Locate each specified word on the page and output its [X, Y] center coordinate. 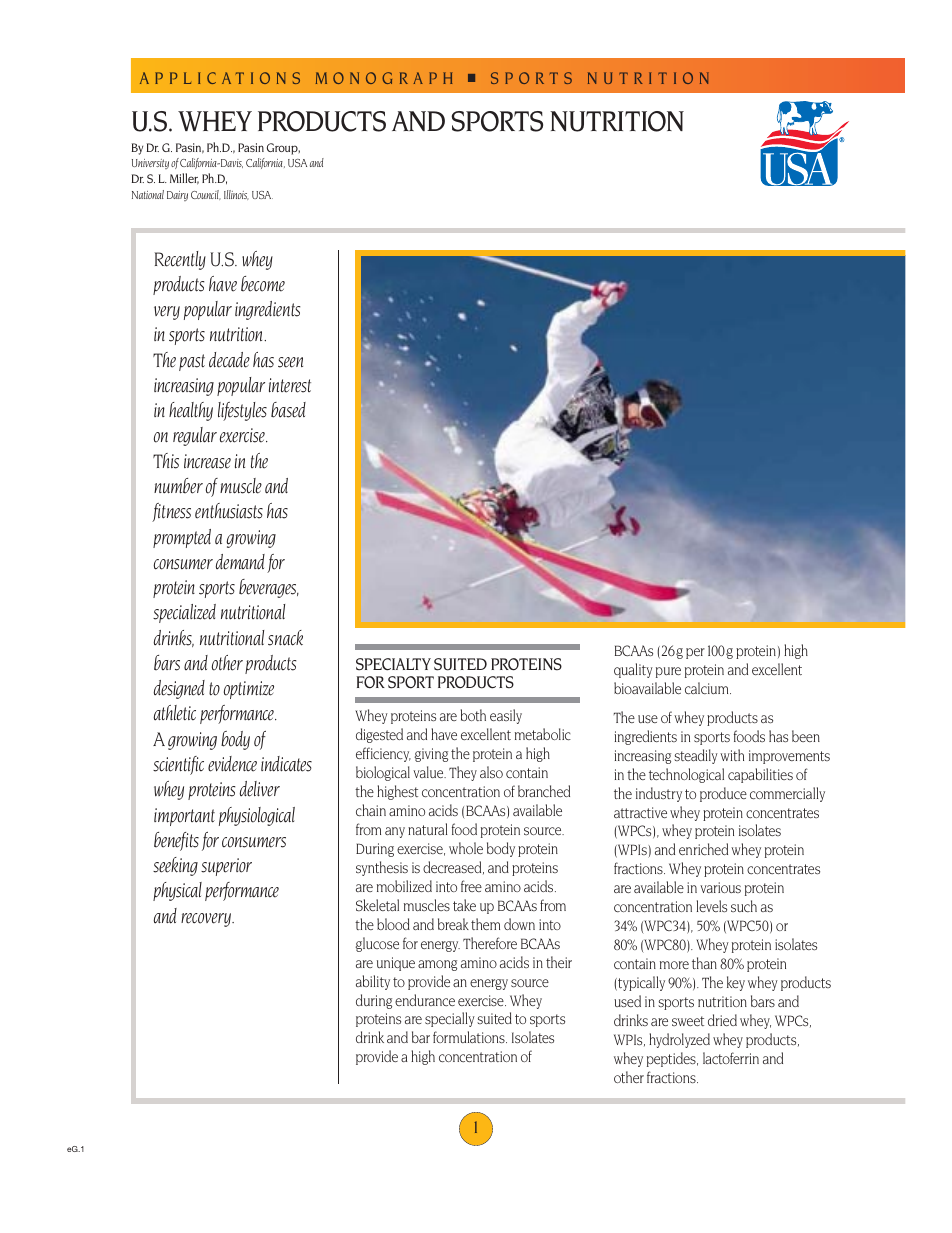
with [732, 755]
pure [668, 672]
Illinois [236, 195]
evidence [232, 764]
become [263, 284]
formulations [470, 1037]
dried [722, 1020]
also [491, 772]
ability [373, 982]
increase [207, 461]
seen [290, 362]
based [288, 410]
